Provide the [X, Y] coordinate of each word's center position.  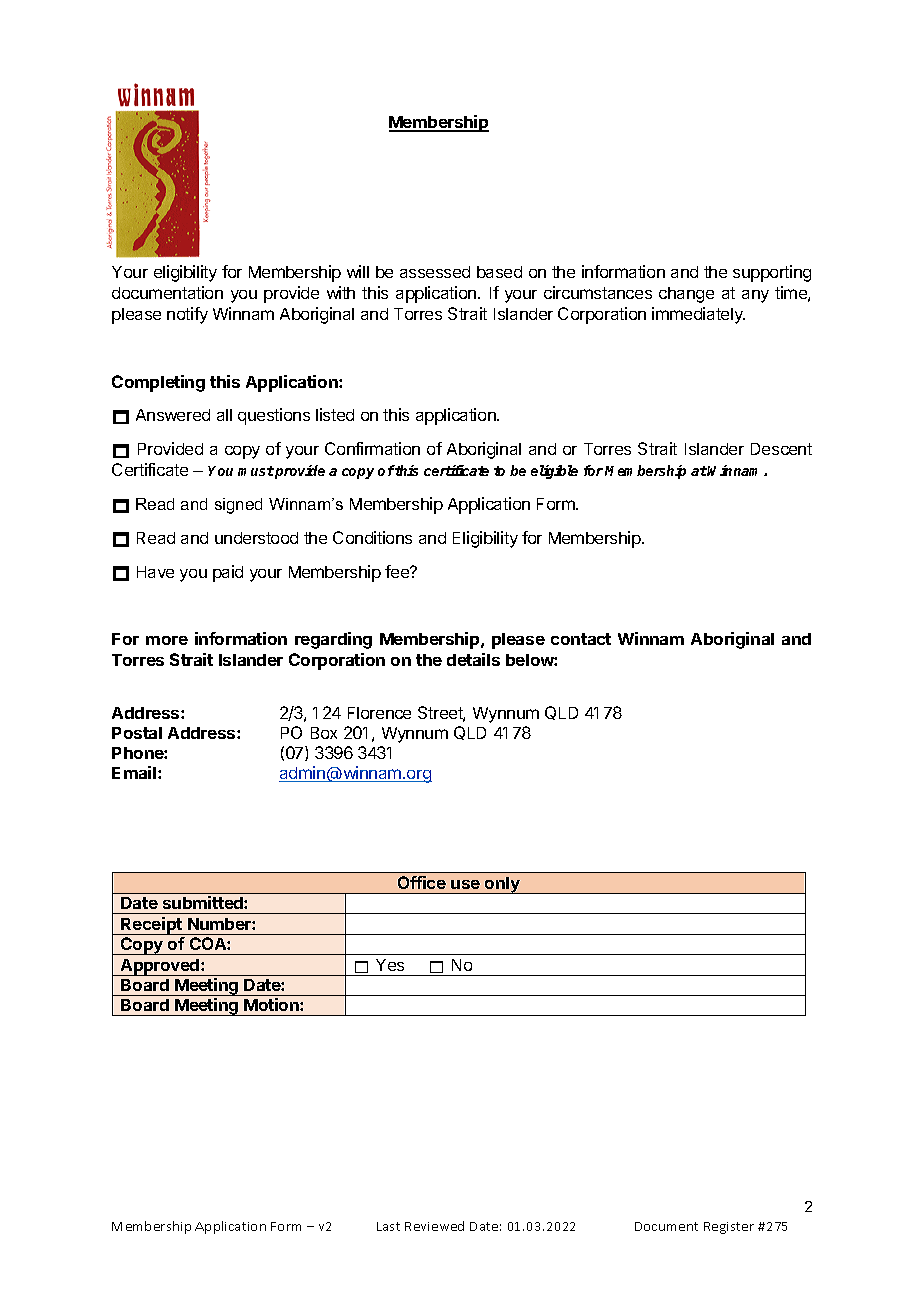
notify [187, 315]
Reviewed [434, 1226]
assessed [435, 272]
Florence [379, 713]
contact [581, 639]
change [686, 295]
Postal [137, 733]
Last [388, 1226]
